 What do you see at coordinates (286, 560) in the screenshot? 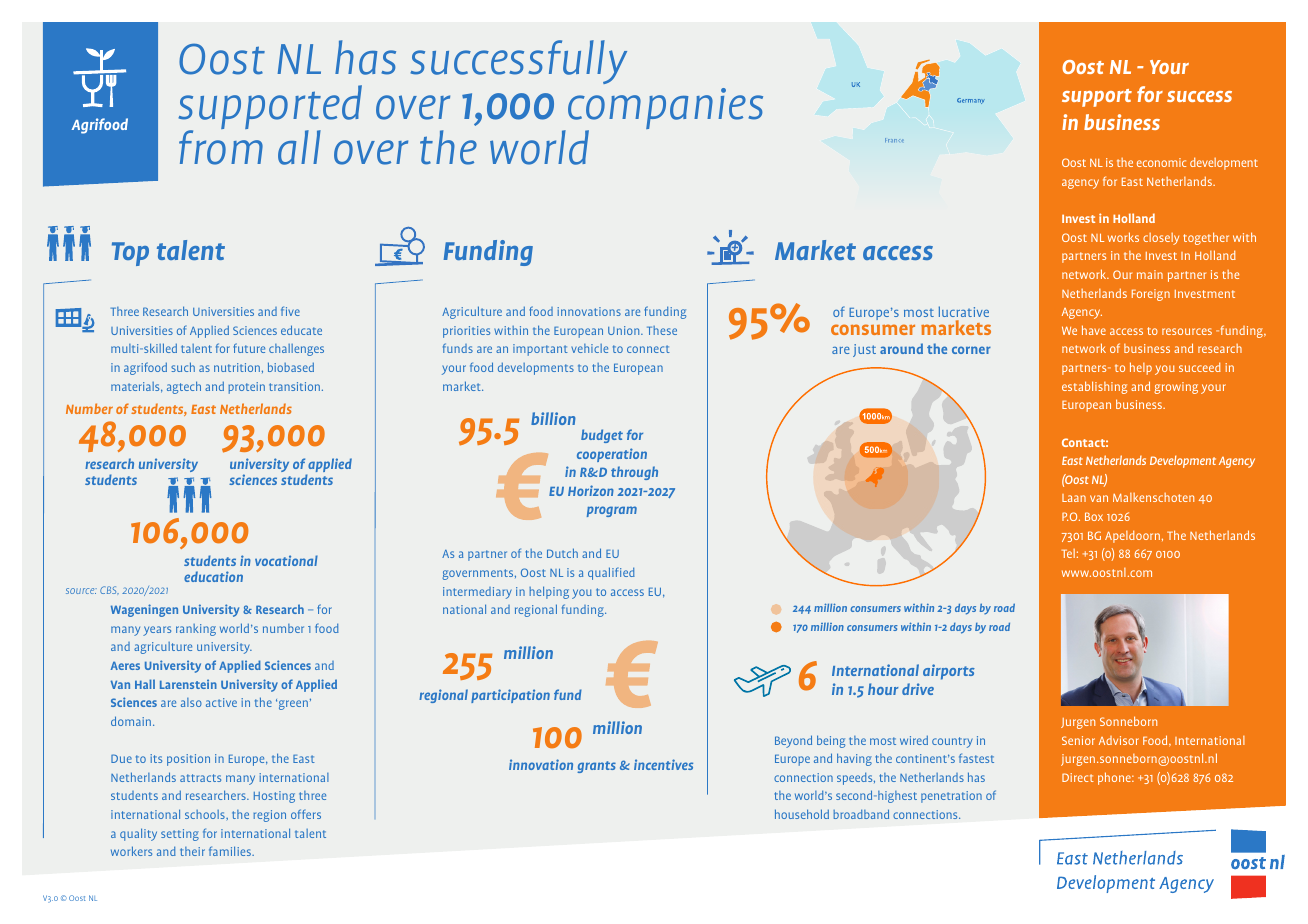
I see `vocational` at bounding box center [286, 560].
